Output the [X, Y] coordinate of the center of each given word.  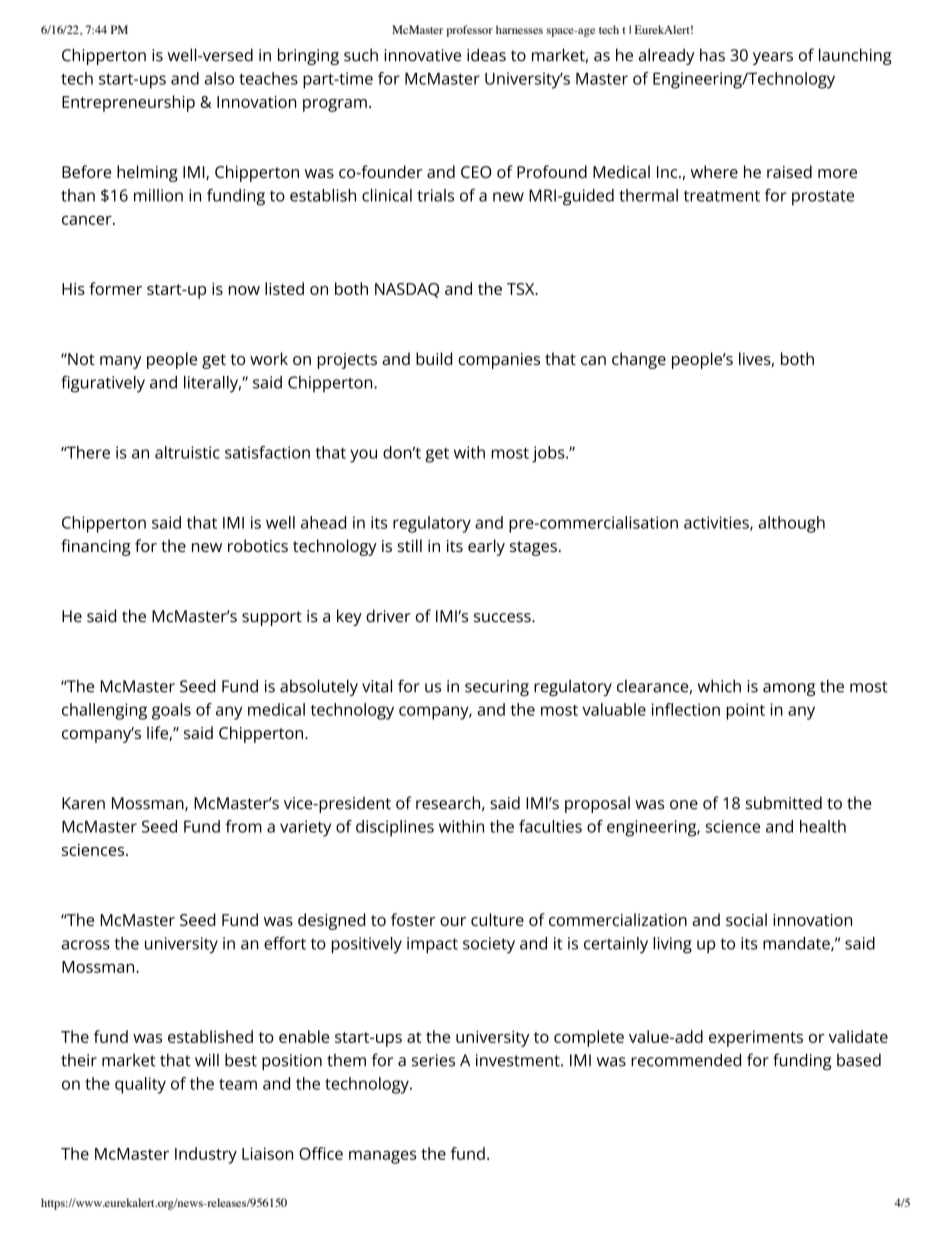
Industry [206, 1155]
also [219, 78]
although [791, 524]
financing [96, 547]
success [503, 618]
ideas [486, 55]
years [773, 58]
